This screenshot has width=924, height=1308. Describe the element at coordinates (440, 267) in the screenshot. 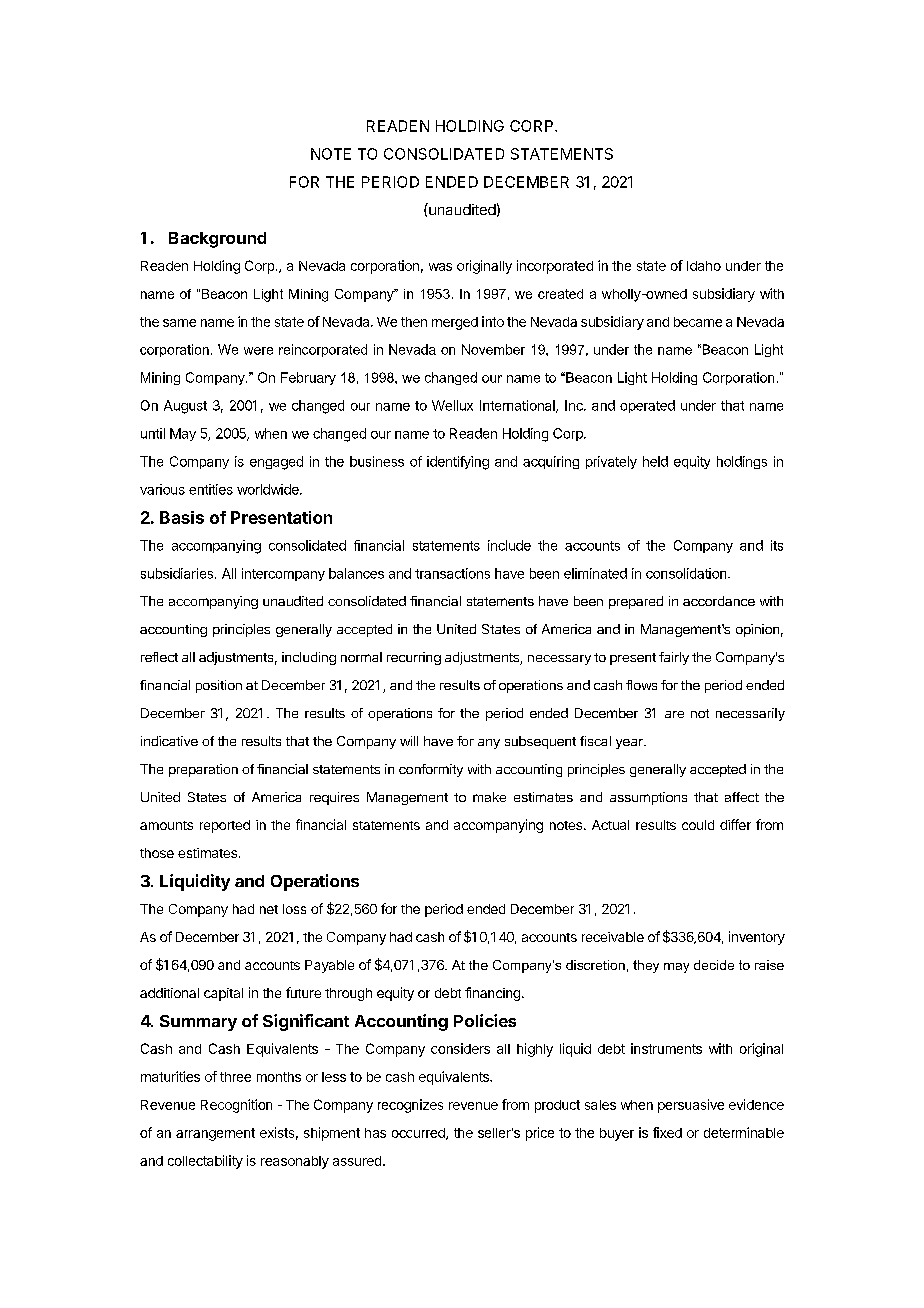

I see `was` at that location.
